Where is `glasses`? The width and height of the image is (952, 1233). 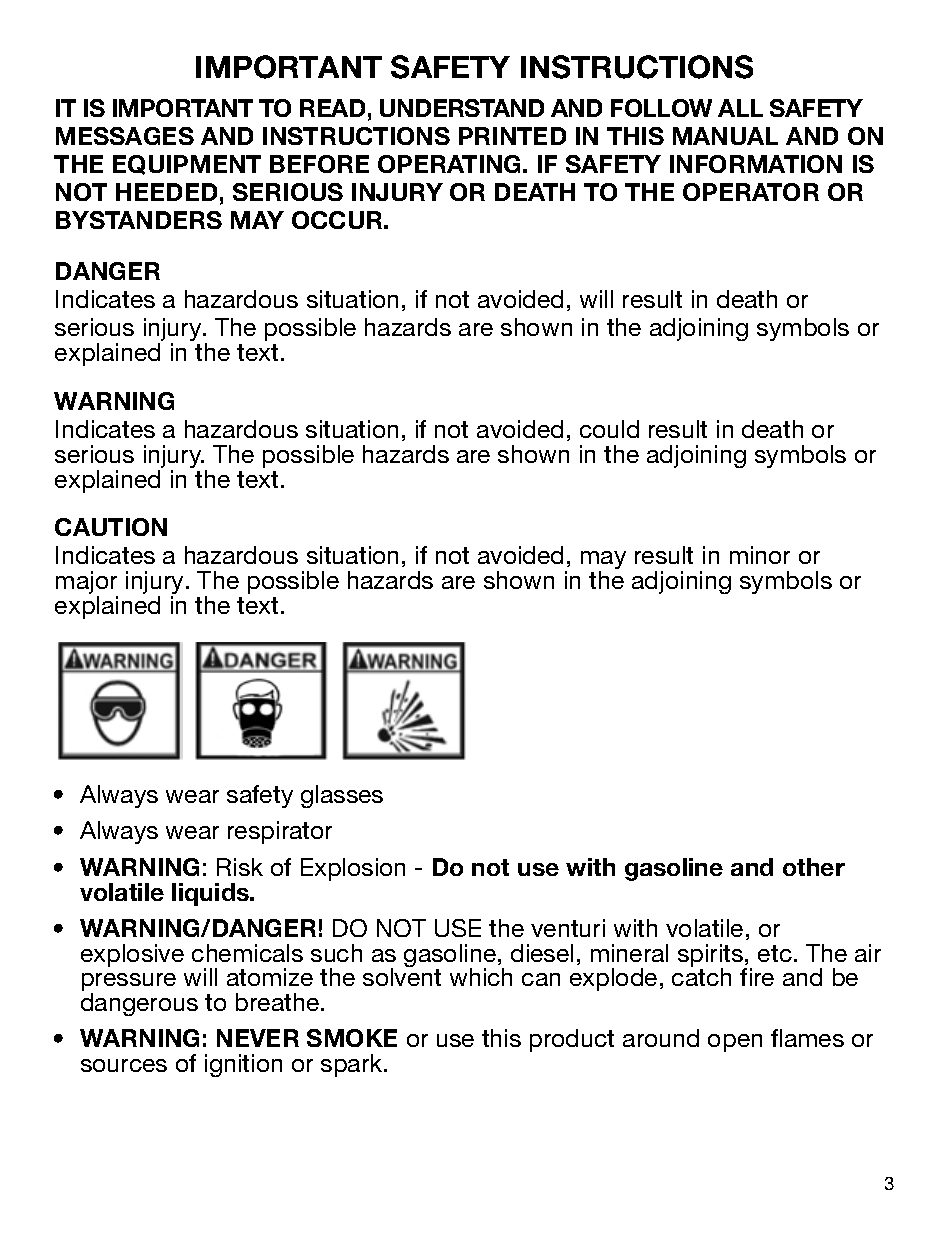 glasses is located at coordinates (342, 796).
